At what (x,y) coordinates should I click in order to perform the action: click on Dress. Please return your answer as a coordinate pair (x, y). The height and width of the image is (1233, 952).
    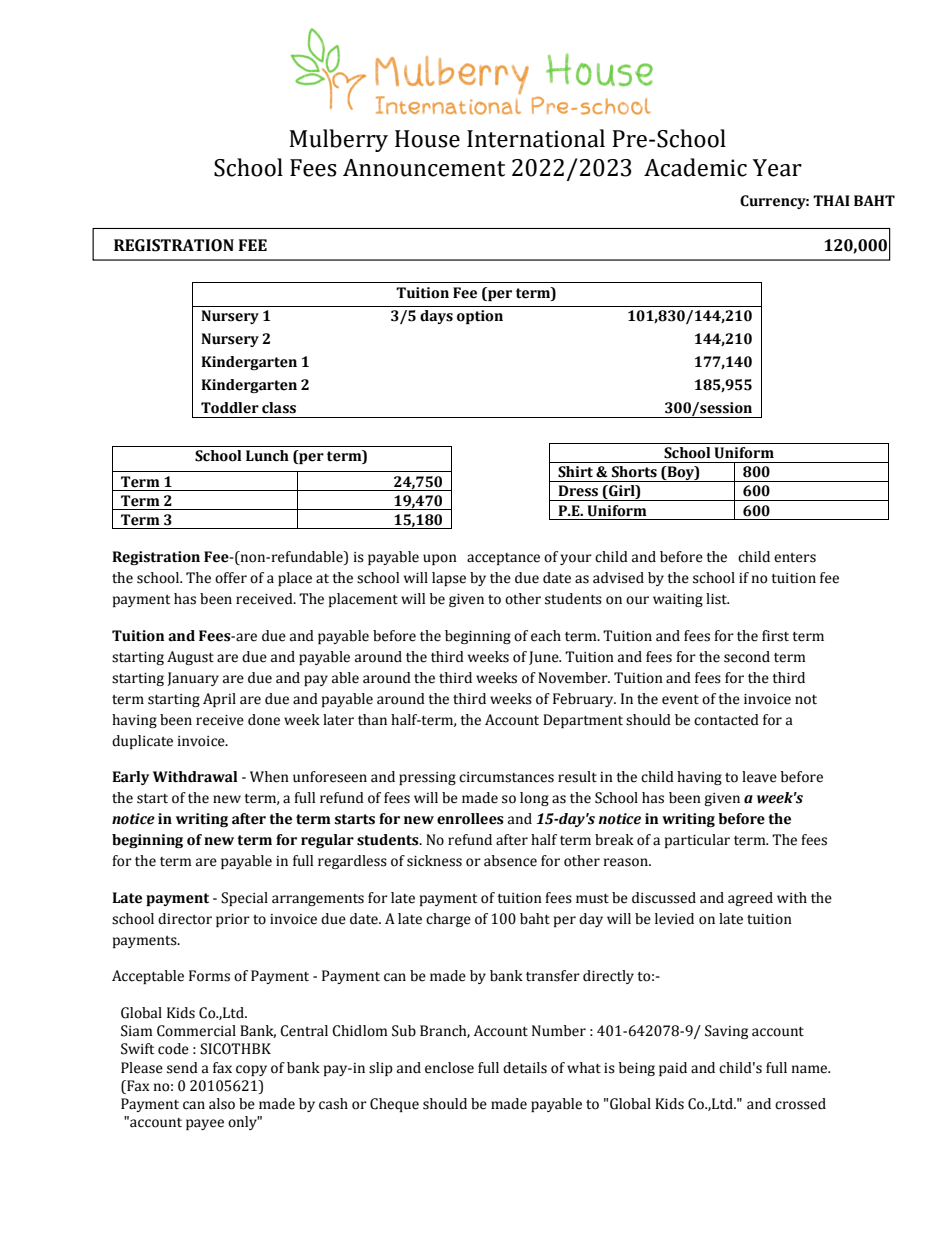
    Looking at the image, I should click on (578, 491).
